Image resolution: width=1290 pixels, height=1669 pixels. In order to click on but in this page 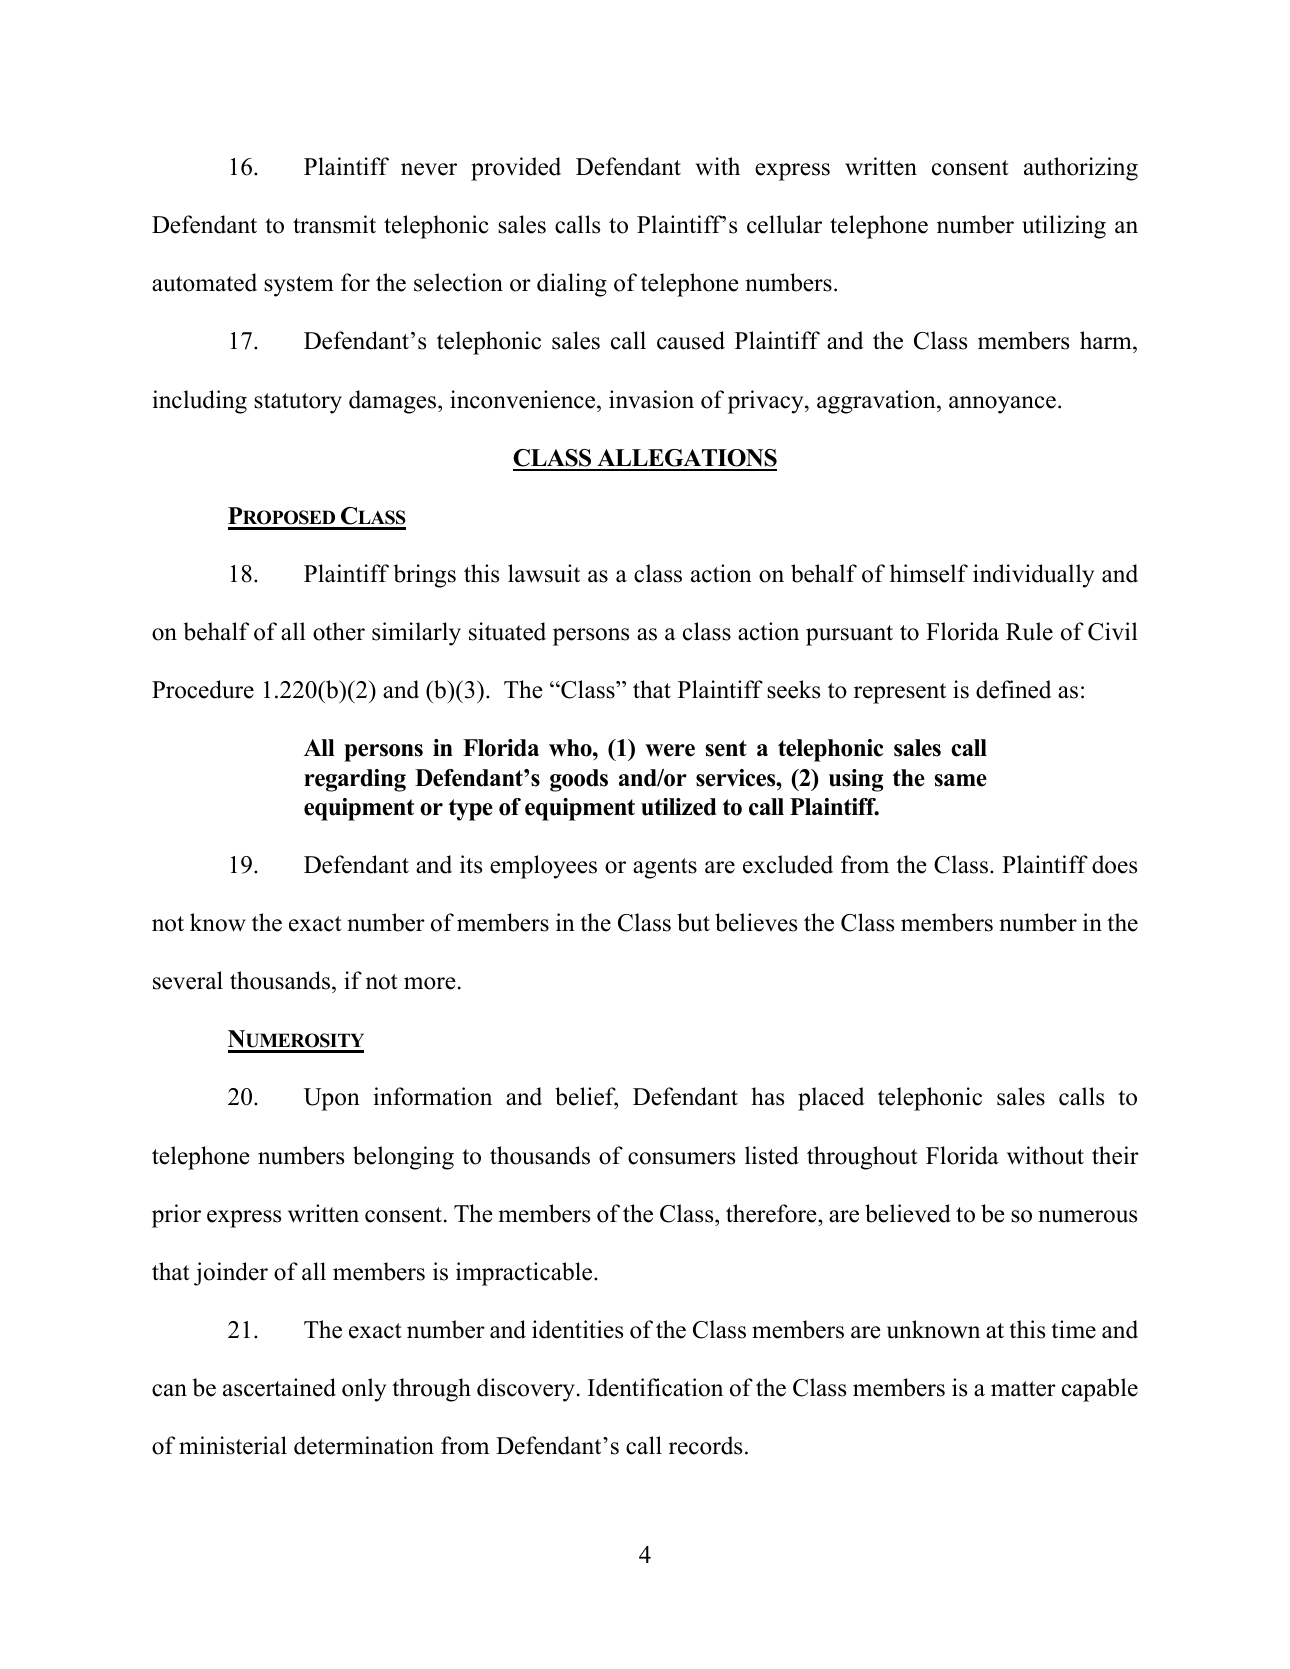, I will do `click(693, 922)`.
